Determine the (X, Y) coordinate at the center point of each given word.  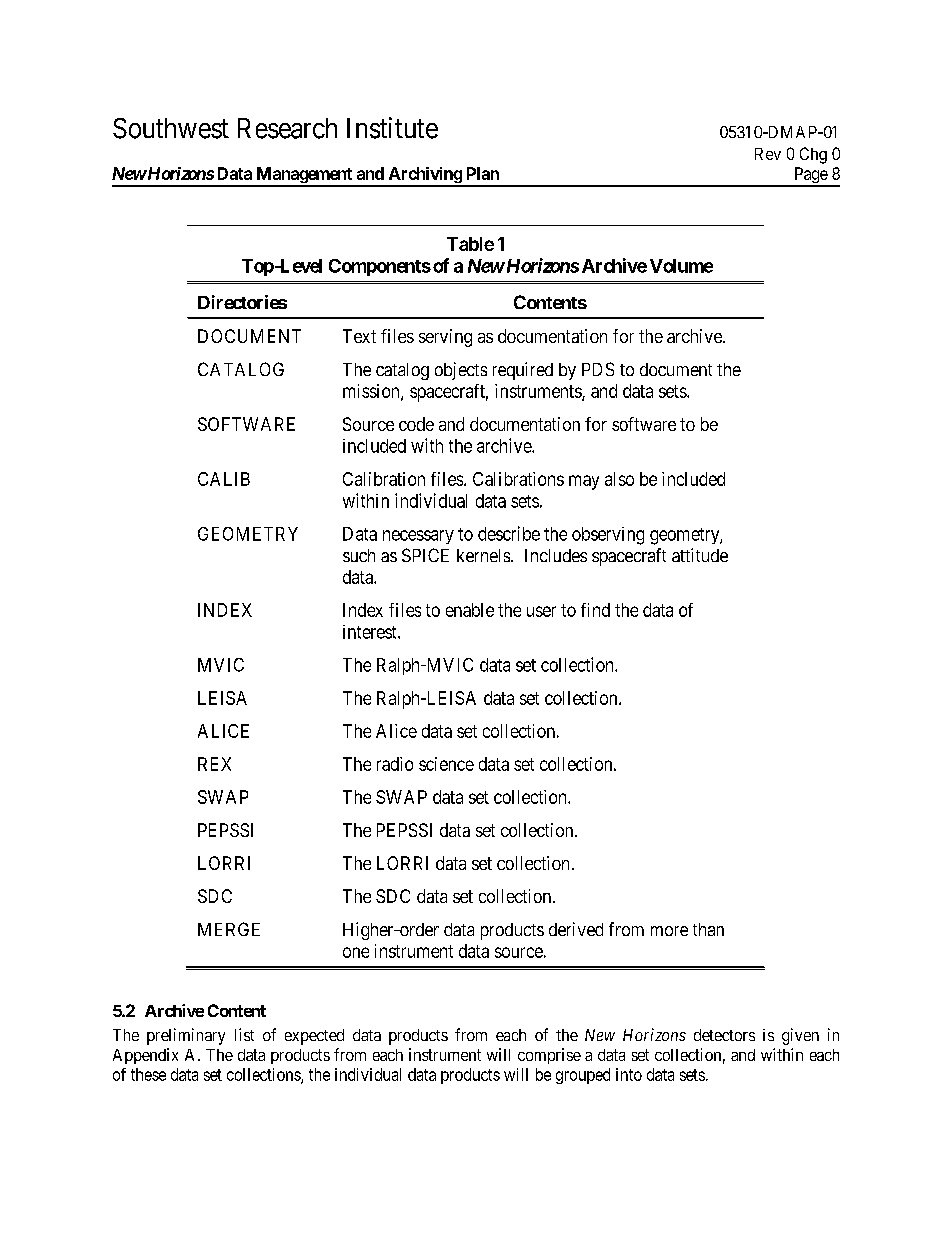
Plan (483, 173)
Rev (768, 154)
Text (359, 336)
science (446, 764)
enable (470, 610)
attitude (700, 555)
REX (214, 764)
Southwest (171, 128)
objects (461, 371)
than (708, 929)
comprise (549, 1056)
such (359, 555)
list (244, 1034)
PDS (598, 369)
